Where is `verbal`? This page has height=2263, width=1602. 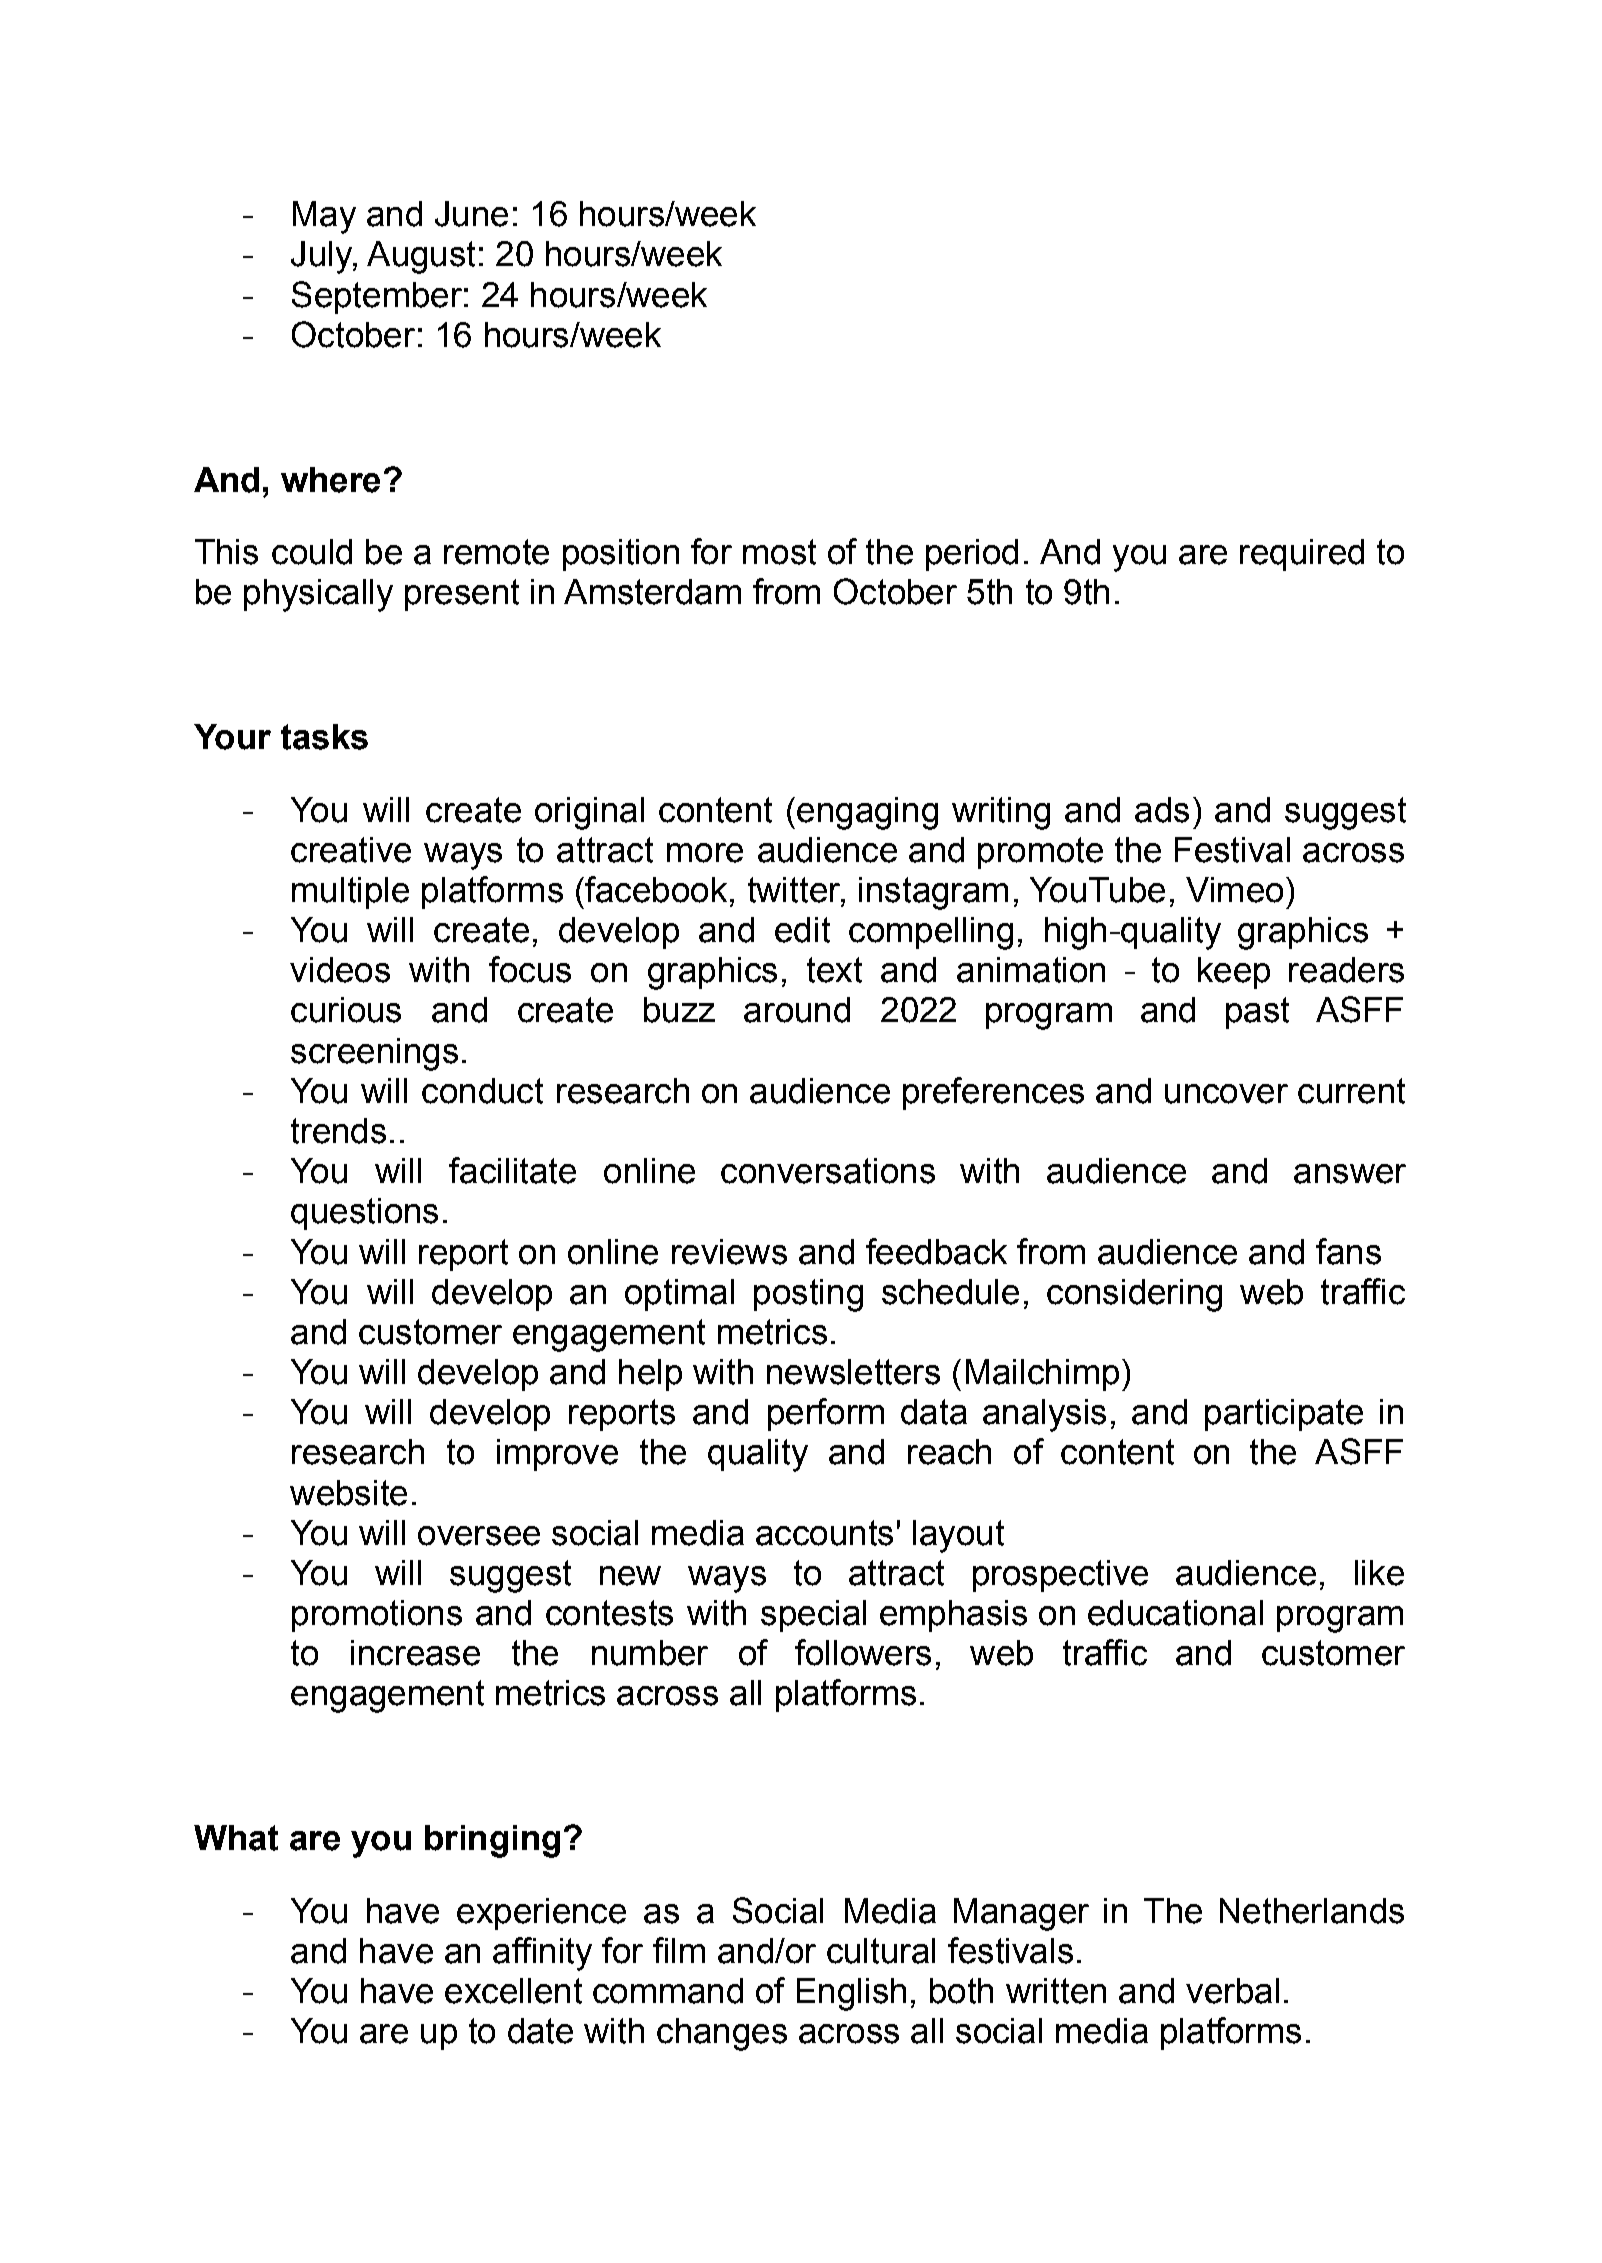 verbal is located at coordinates (1232, 1991).
